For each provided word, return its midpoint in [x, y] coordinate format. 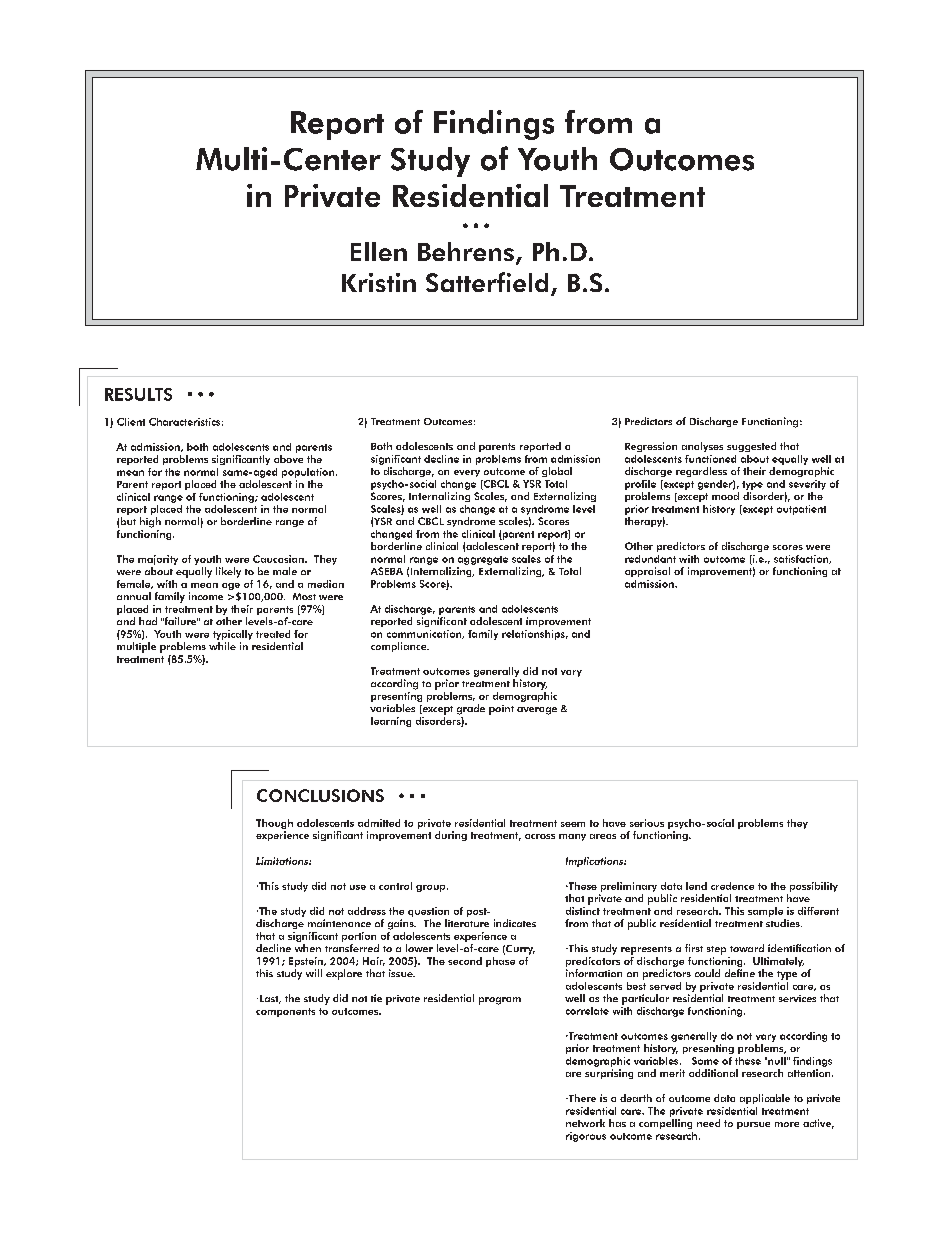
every [467, 473]
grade [471, 709]
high [150, 522]
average [537, 711]
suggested [751, 447]
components [285, 1012]
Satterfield [487, 282]
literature [467, 923]
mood [725, 496]
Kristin [379, 282]
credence [732, 886]
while [222, 646]
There [581, 1098]
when [308, 948]
